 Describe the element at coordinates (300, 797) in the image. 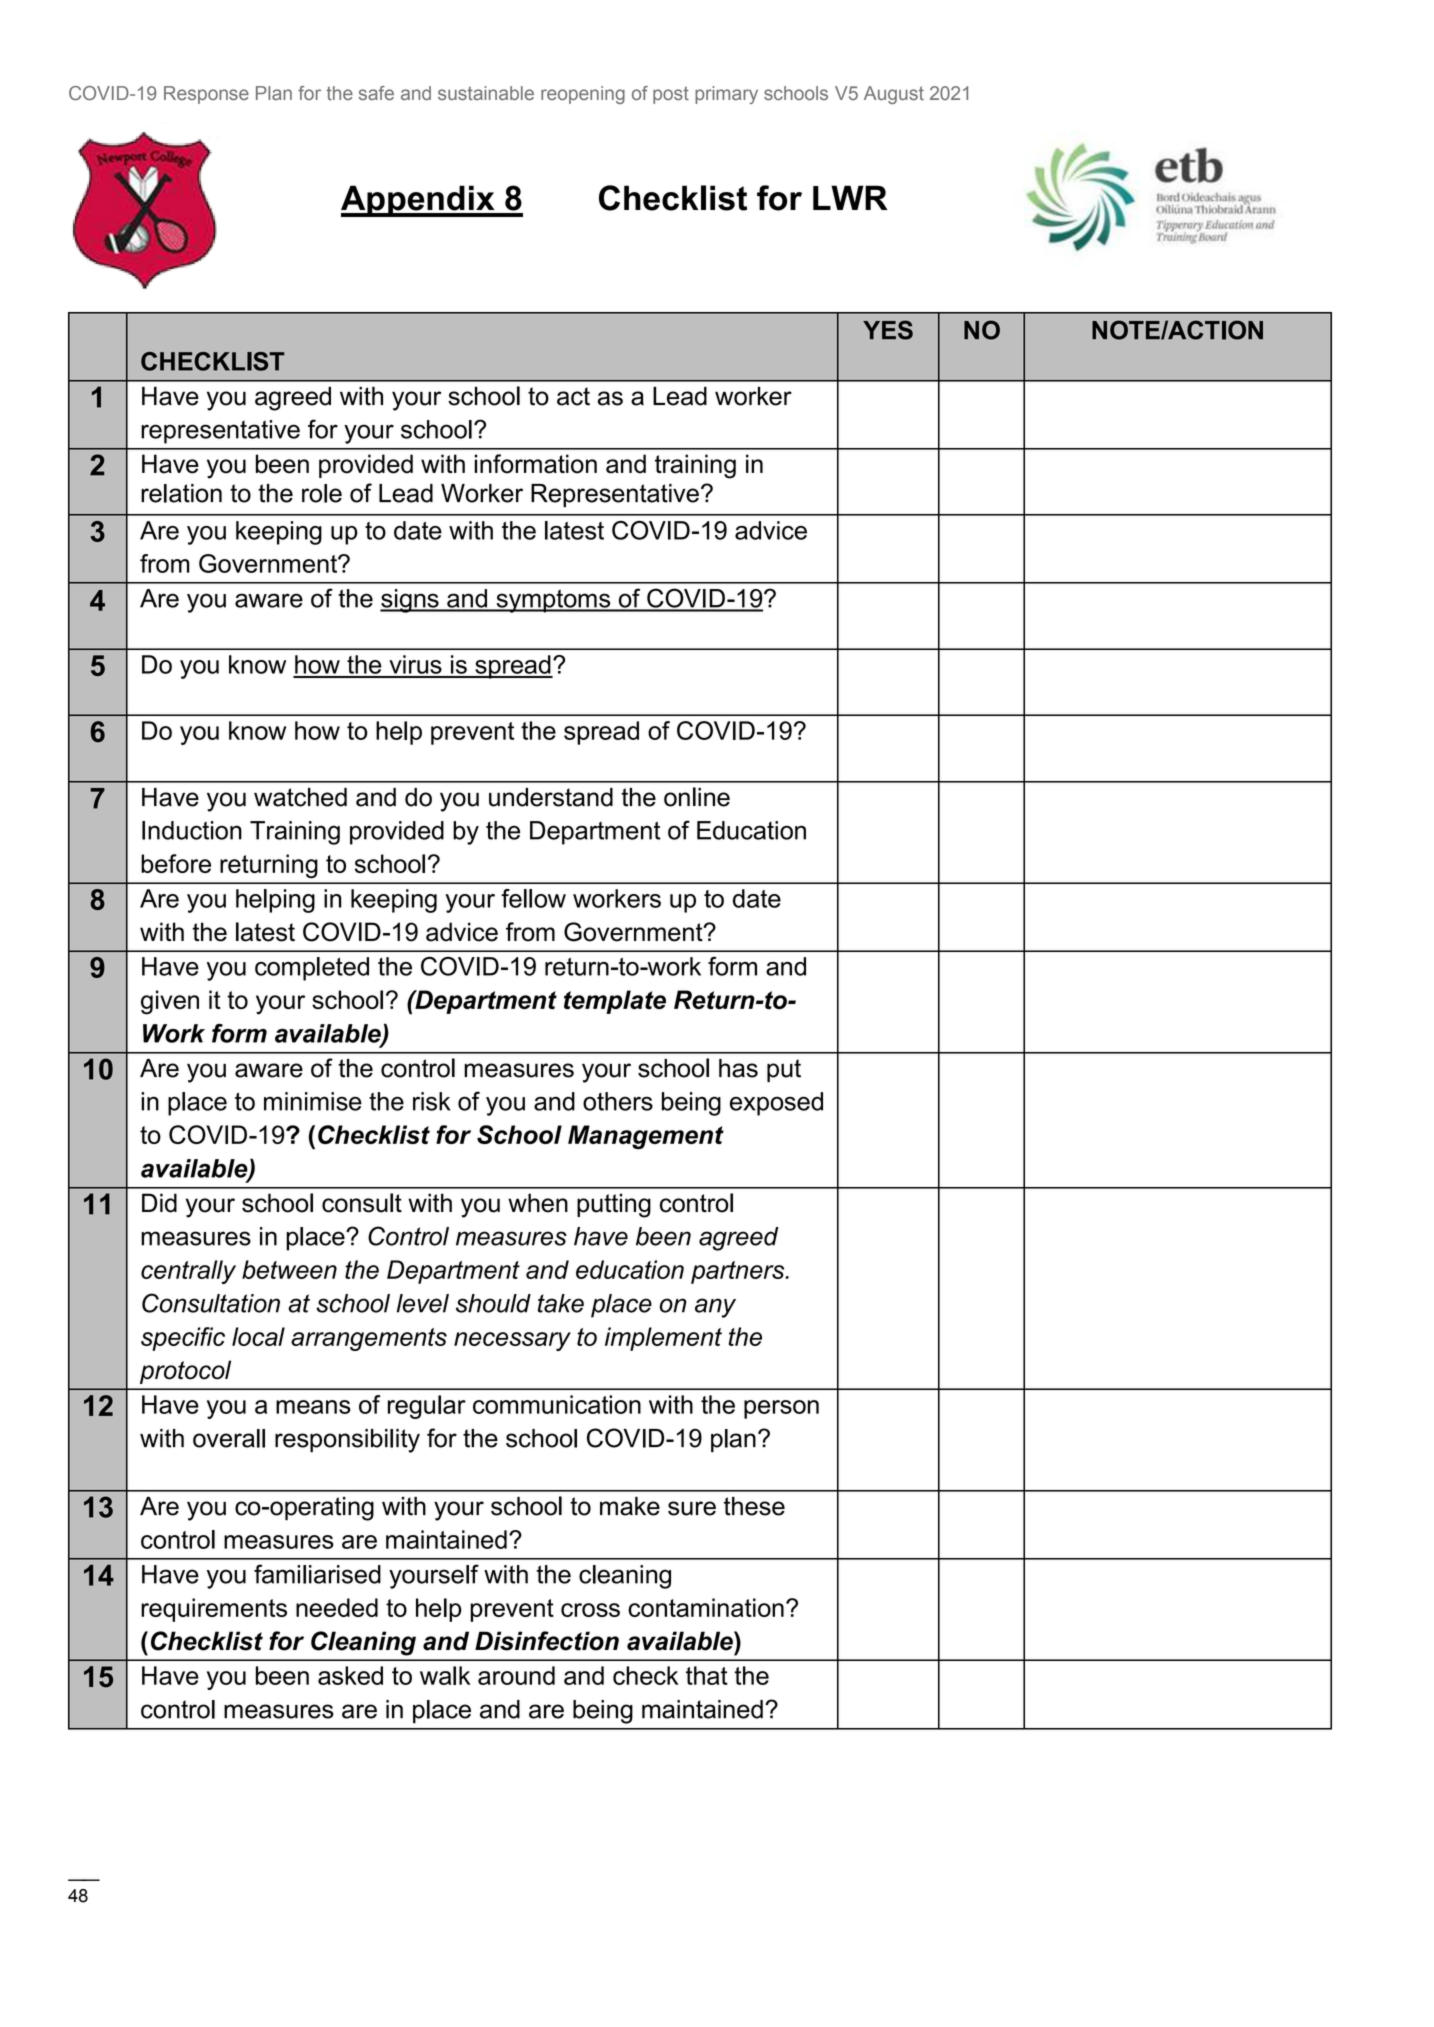

I see `watched` at that location.
